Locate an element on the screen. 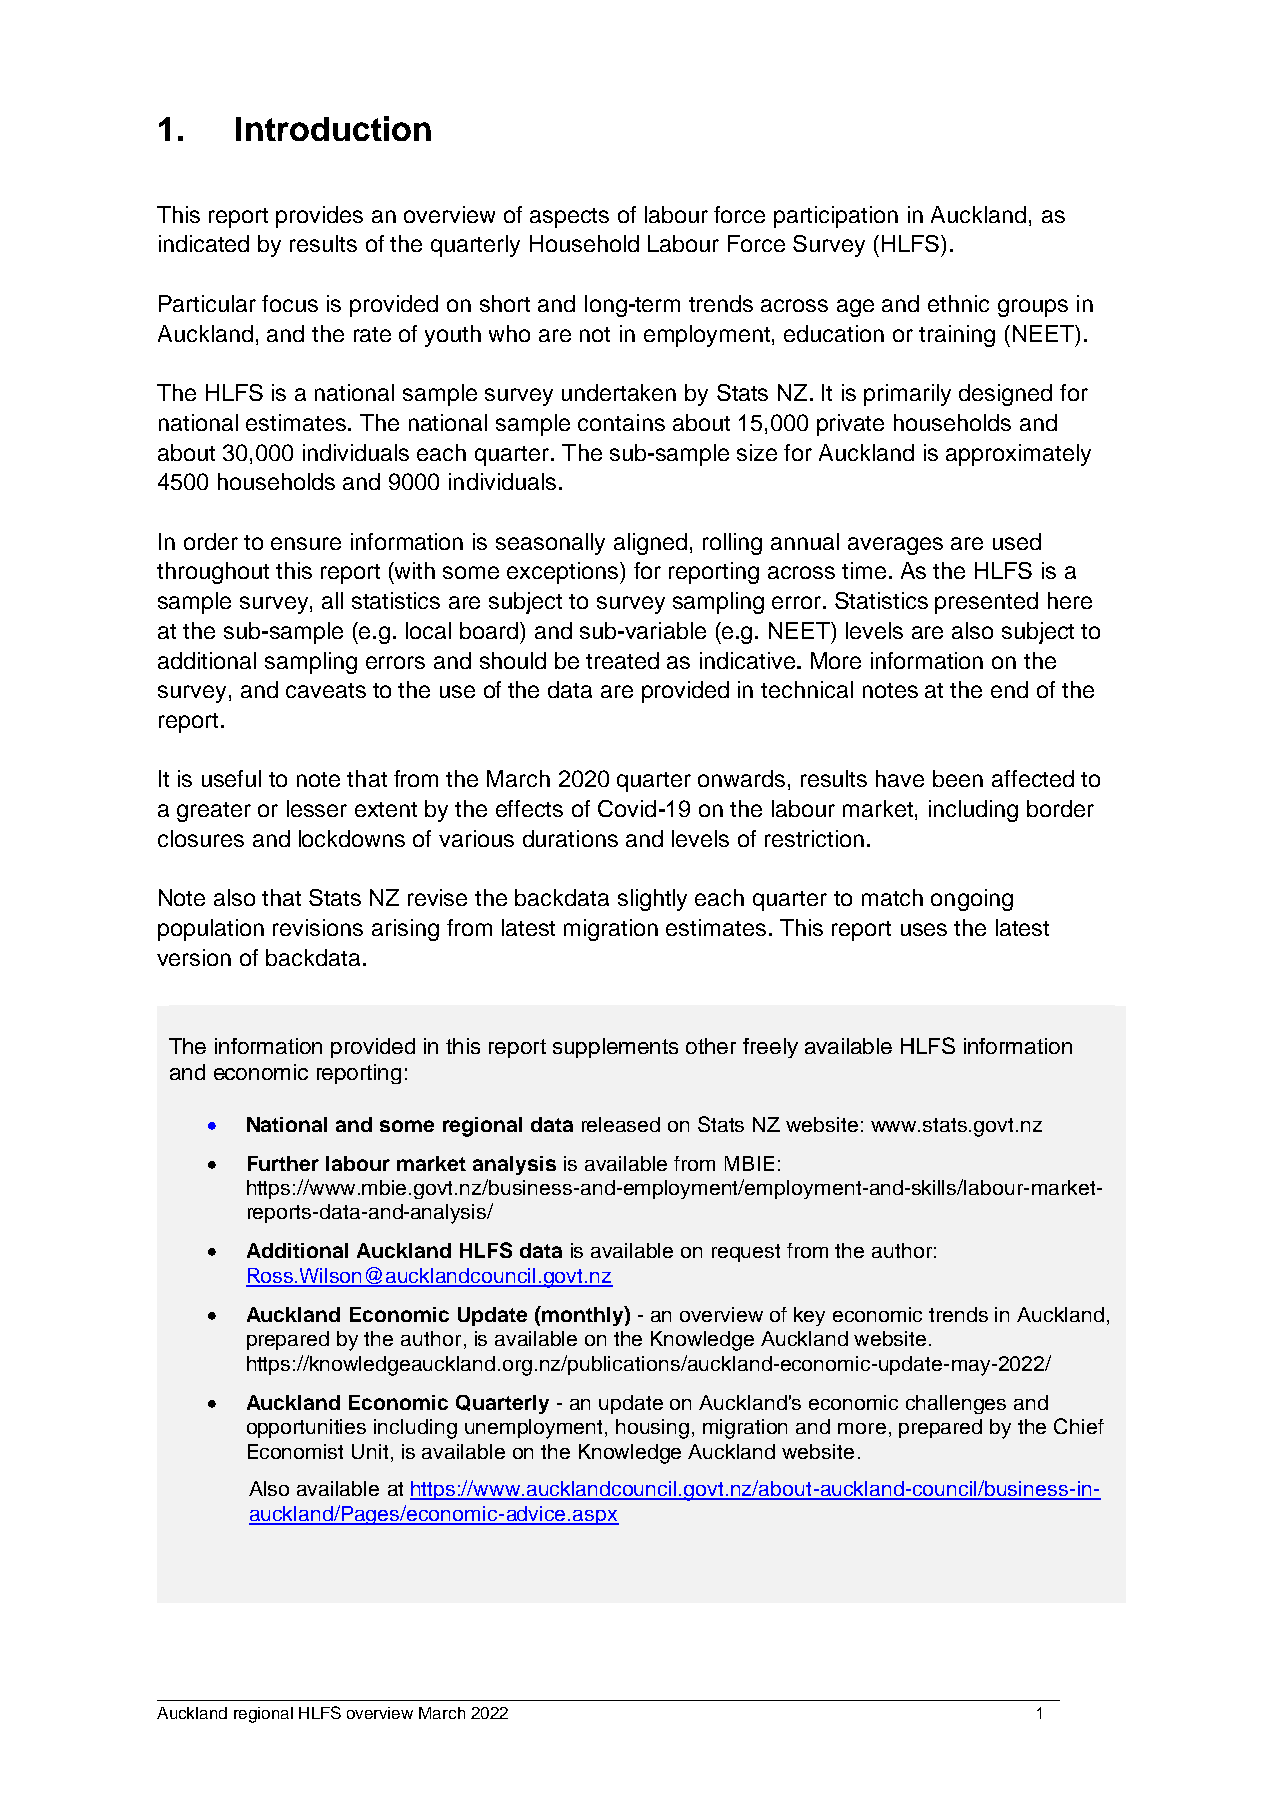 The width and height of the screenshot is (1271, 1798). Introduction is located at coordinates (333, 128).
